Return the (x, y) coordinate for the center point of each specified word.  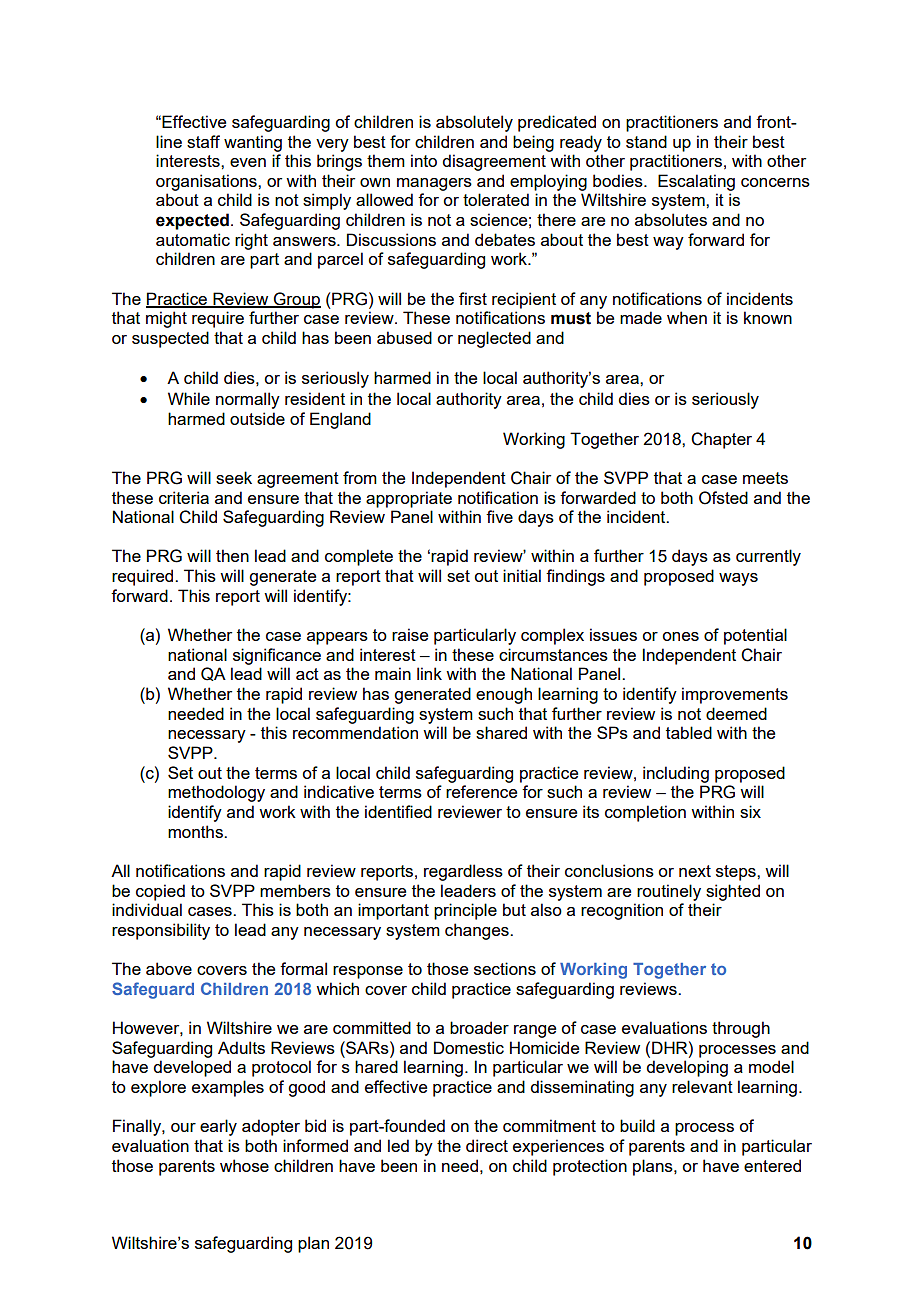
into (424, 160)
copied (160, 892)
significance (277, 656)
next (695, 871)
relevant (702, 1086)
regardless (463, 872)
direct (487, 1145)
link (429, 673)
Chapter (721, 440)
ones (680, 636)
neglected (494, 339)
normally (248, 400)
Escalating (696, 182)
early (218, 1127)
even (248, 162)
